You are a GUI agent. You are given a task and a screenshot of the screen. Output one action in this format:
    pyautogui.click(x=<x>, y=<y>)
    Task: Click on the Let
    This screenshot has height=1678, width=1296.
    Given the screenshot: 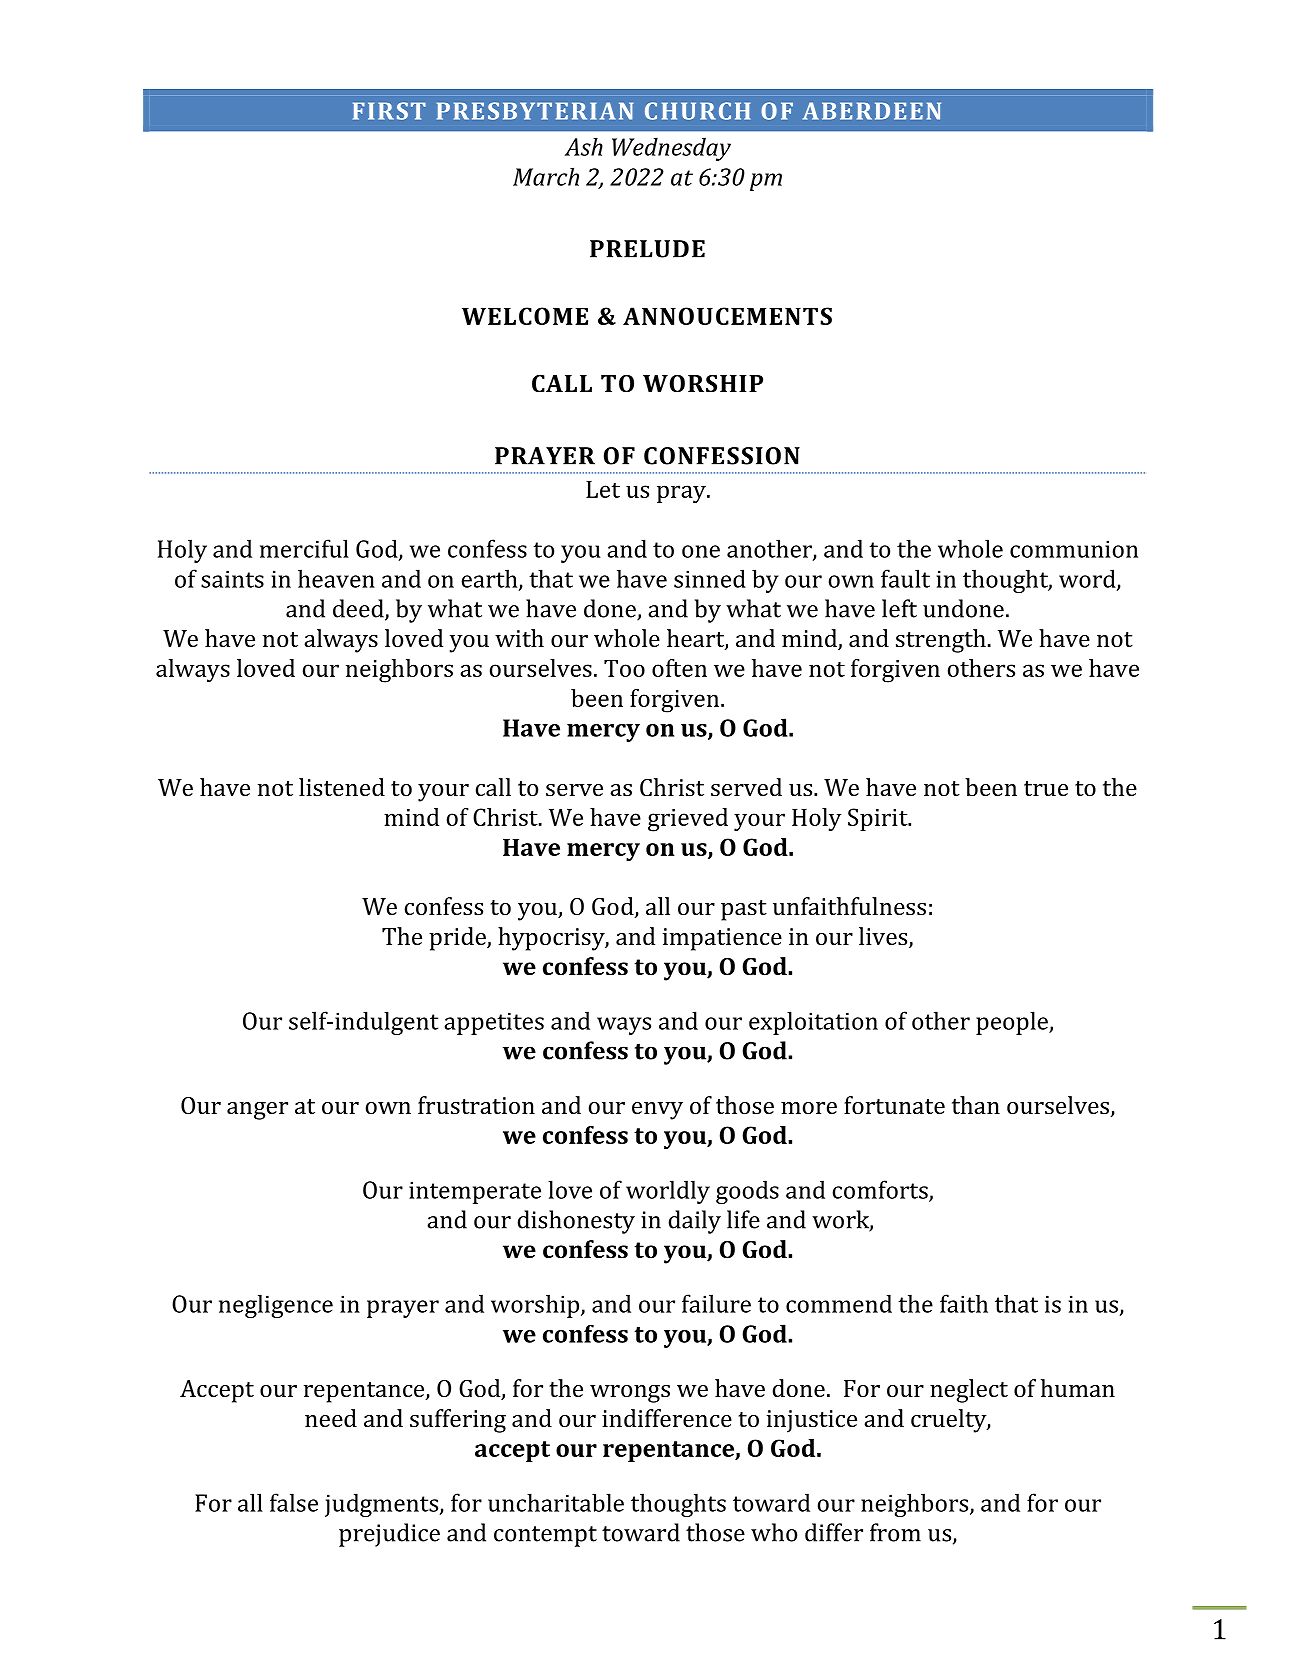 What is the action you would take?
    pyautogui.click(x=603, y=489)
